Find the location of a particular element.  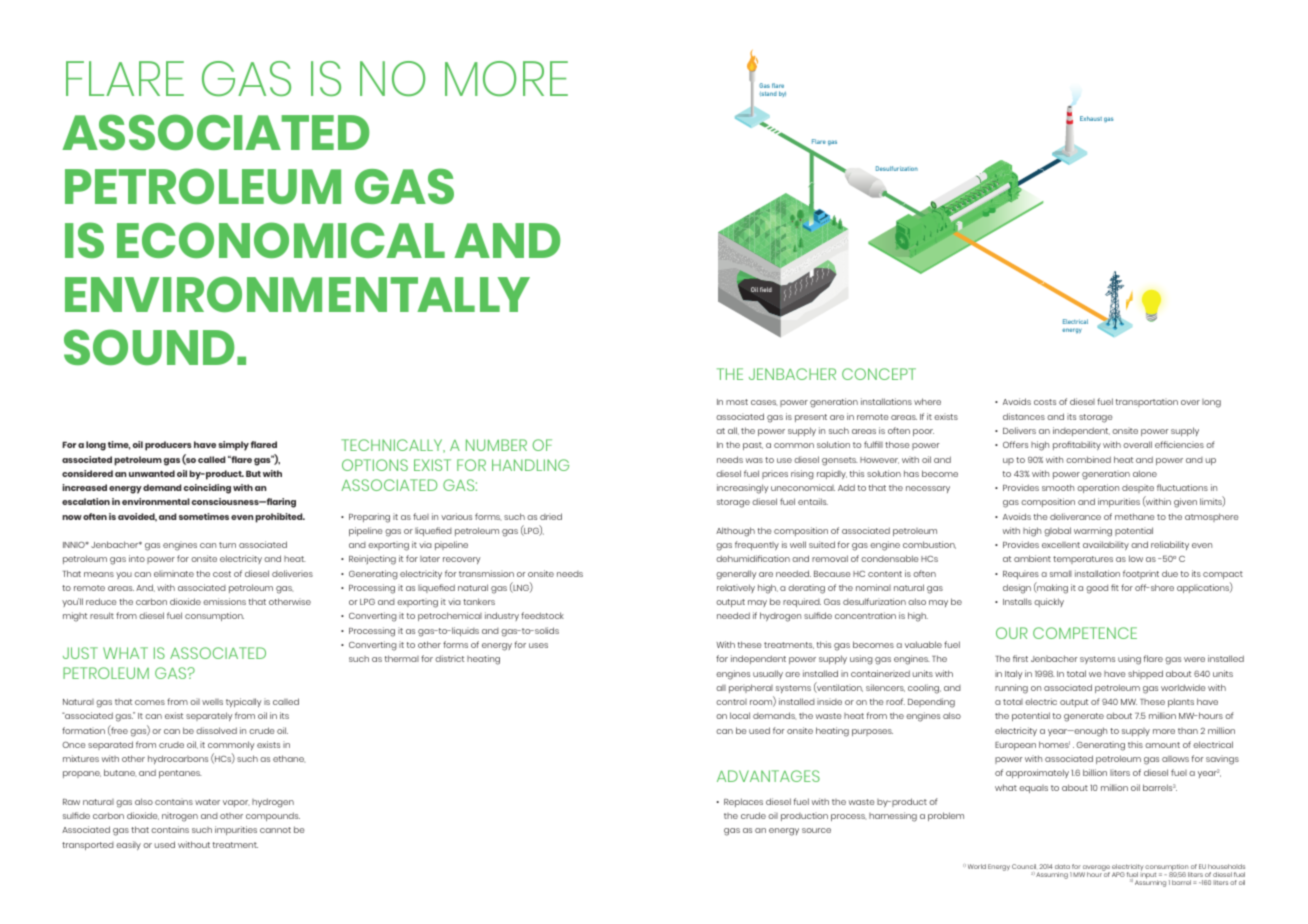

increasingly is located at coordinates (743, 489).
